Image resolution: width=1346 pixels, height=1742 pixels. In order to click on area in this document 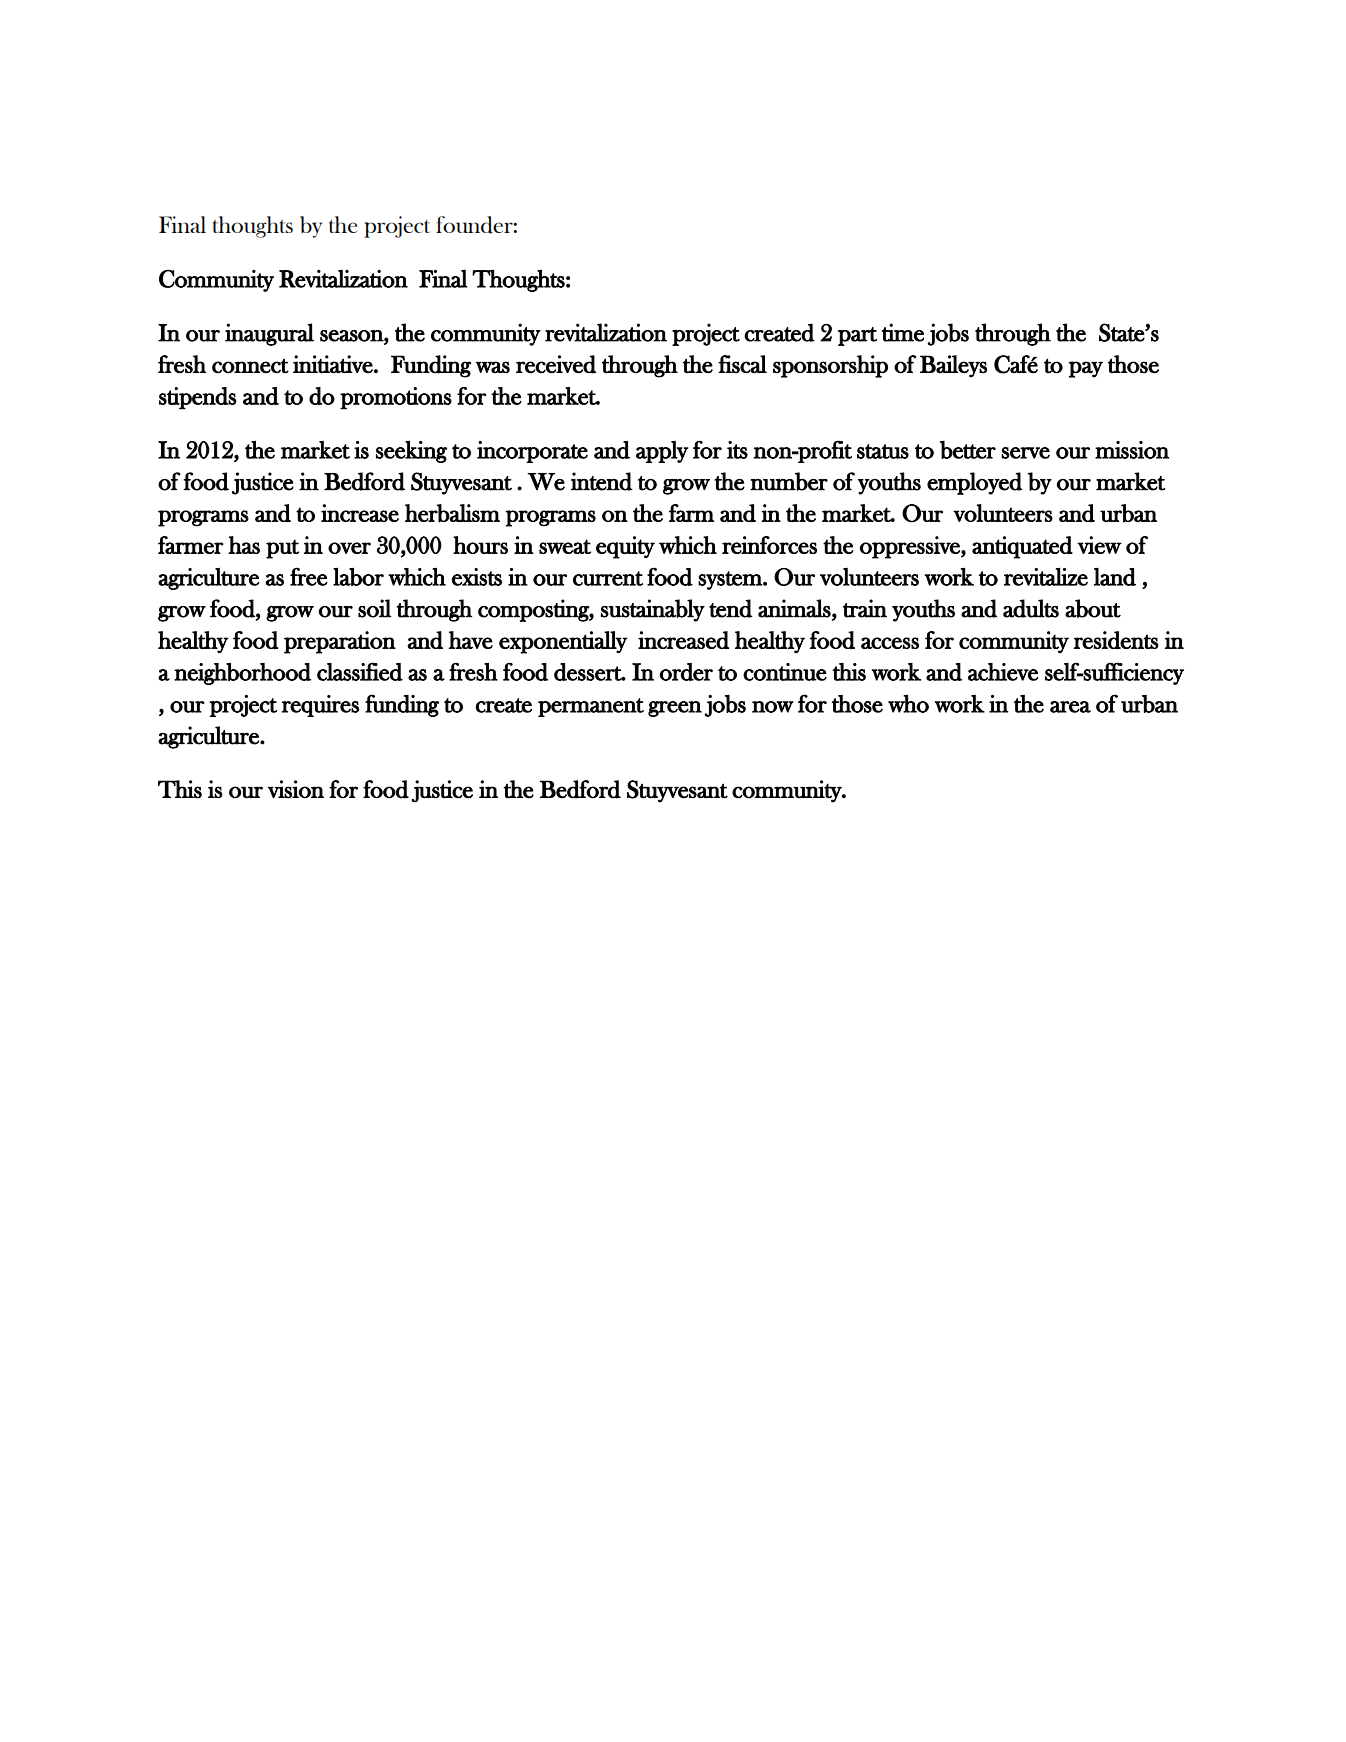, I will do `click(1070, 707)`.
